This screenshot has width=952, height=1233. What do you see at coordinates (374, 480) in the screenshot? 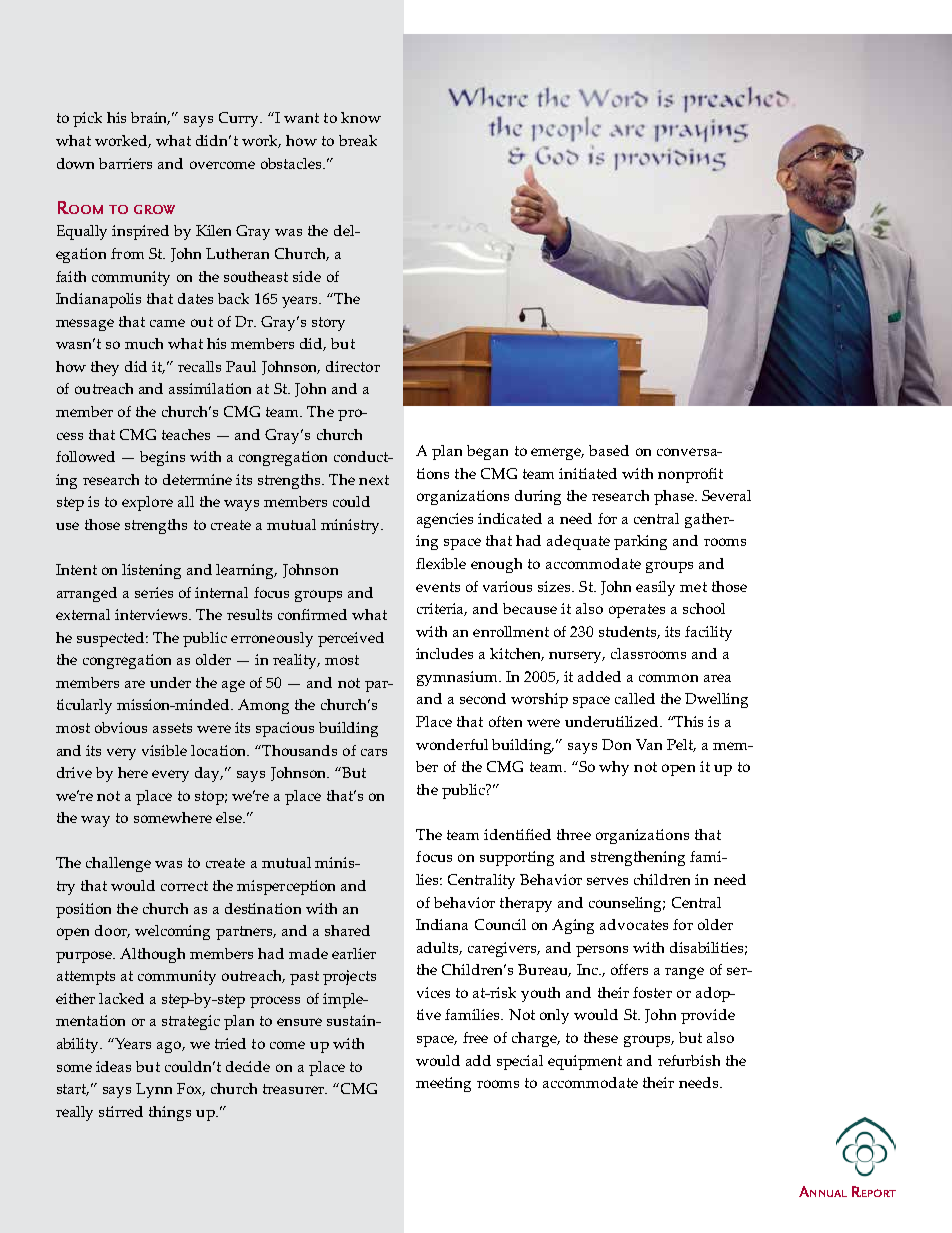
I see `next` at bounding box center [374, 480].
